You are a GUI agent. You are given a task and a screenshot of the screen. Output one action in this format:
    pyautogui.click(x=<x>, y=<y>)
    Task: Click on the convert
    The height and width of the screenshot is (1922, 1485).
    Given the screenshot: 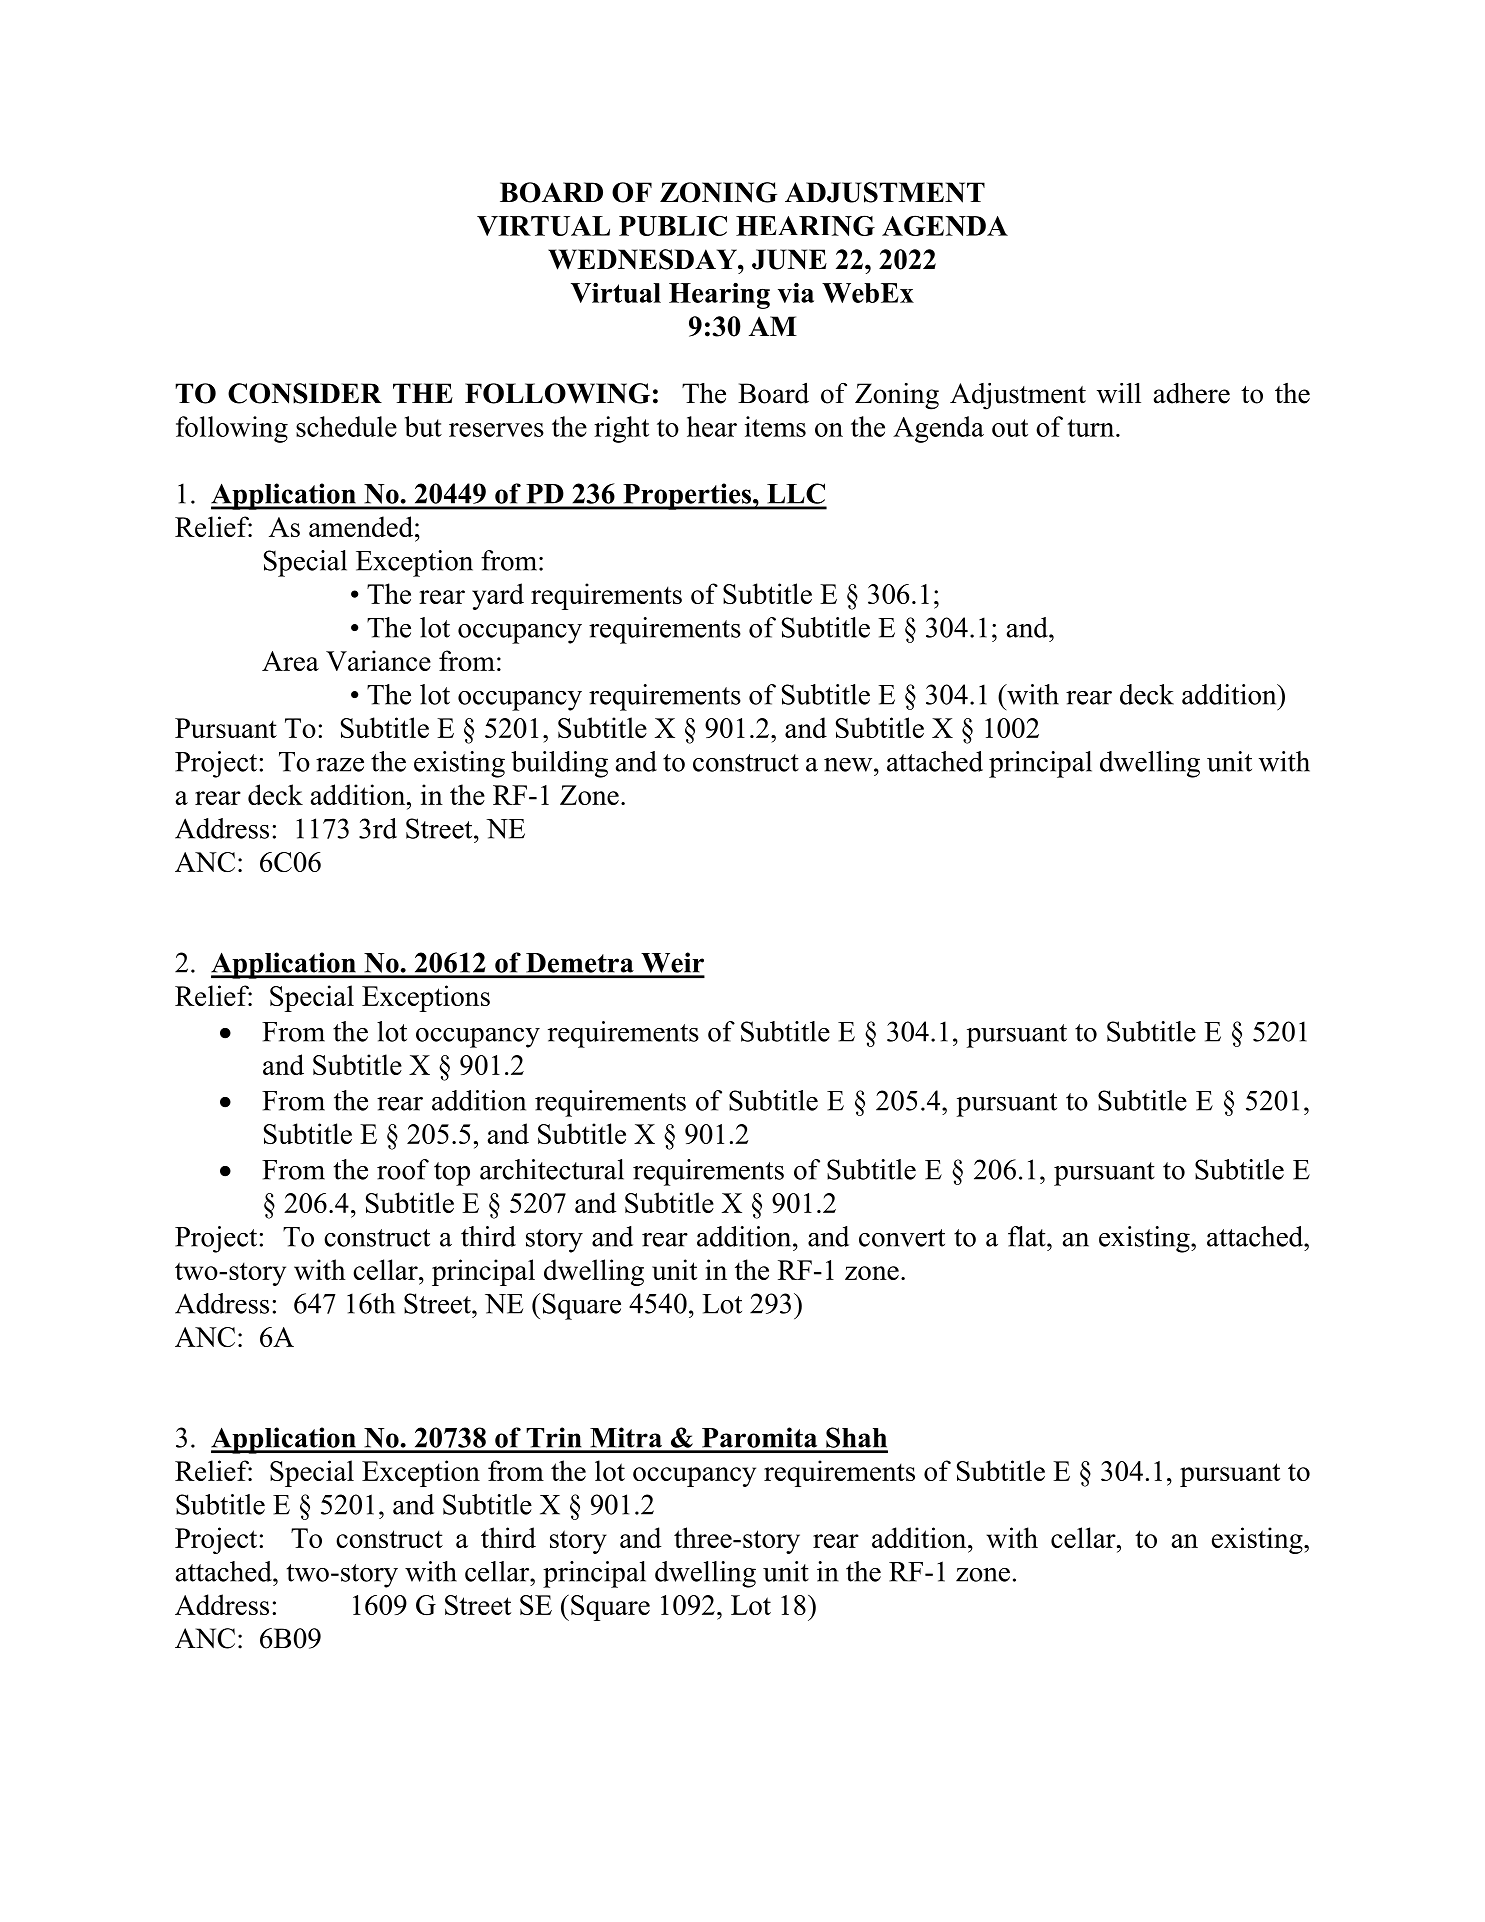 What is the action you would take?
    pyautogui.click(x=902, y=1238)
